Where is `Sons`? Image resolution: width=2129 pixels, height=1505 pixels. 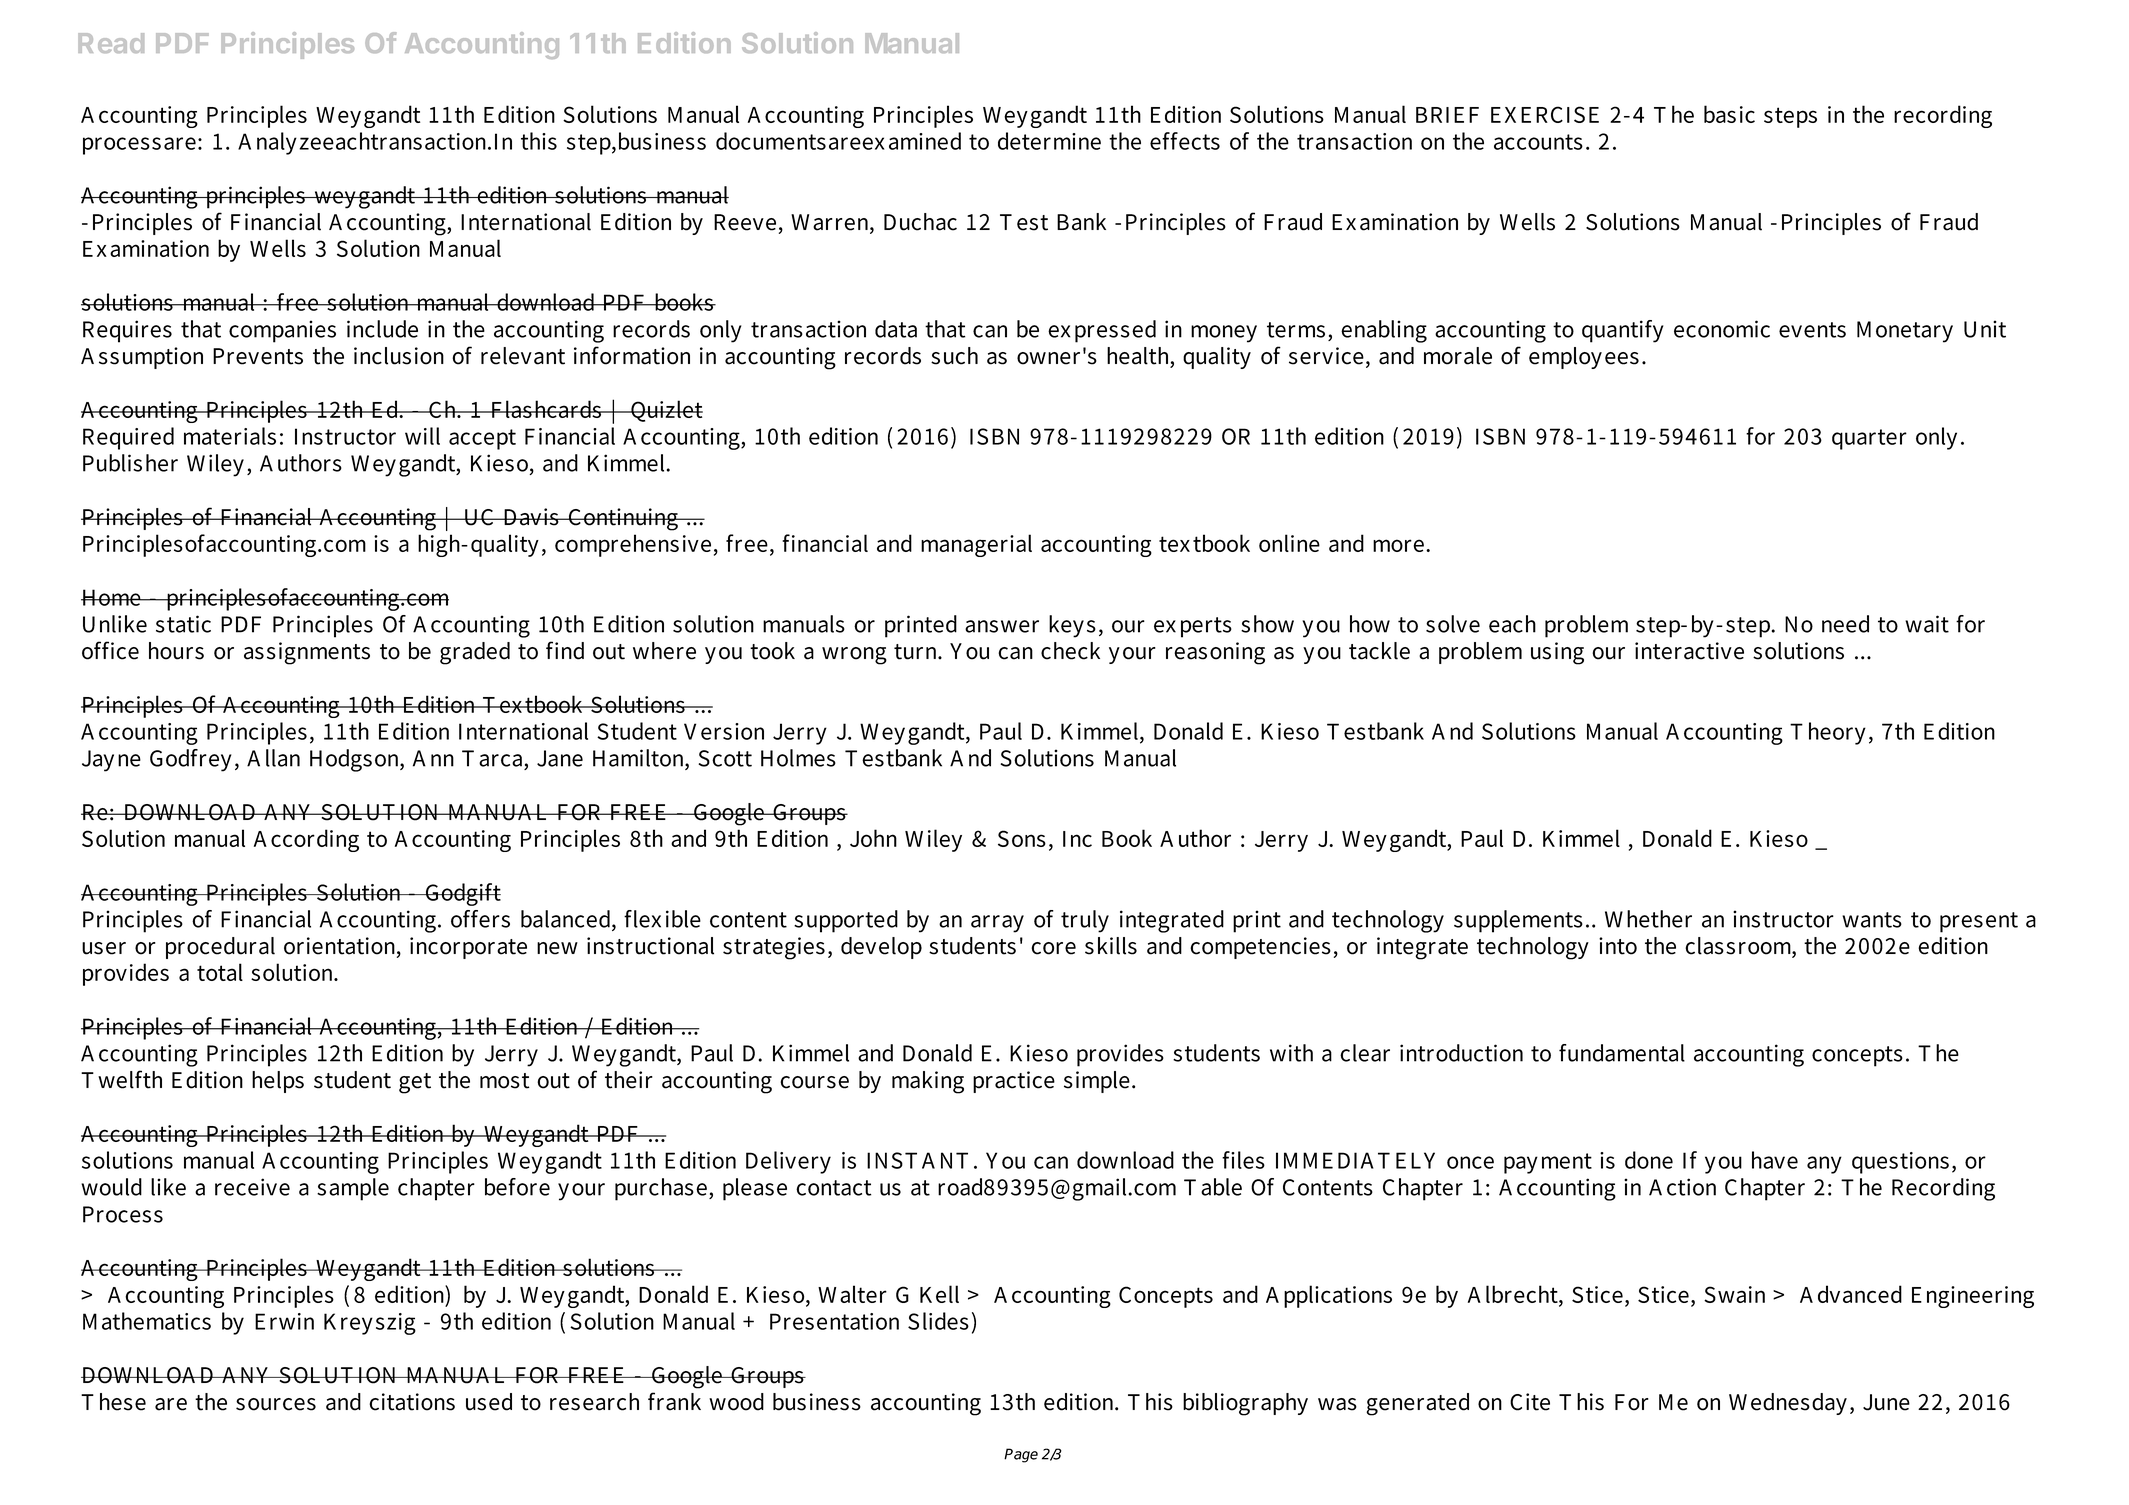 Sons is located at coordinates (1022, 838).
